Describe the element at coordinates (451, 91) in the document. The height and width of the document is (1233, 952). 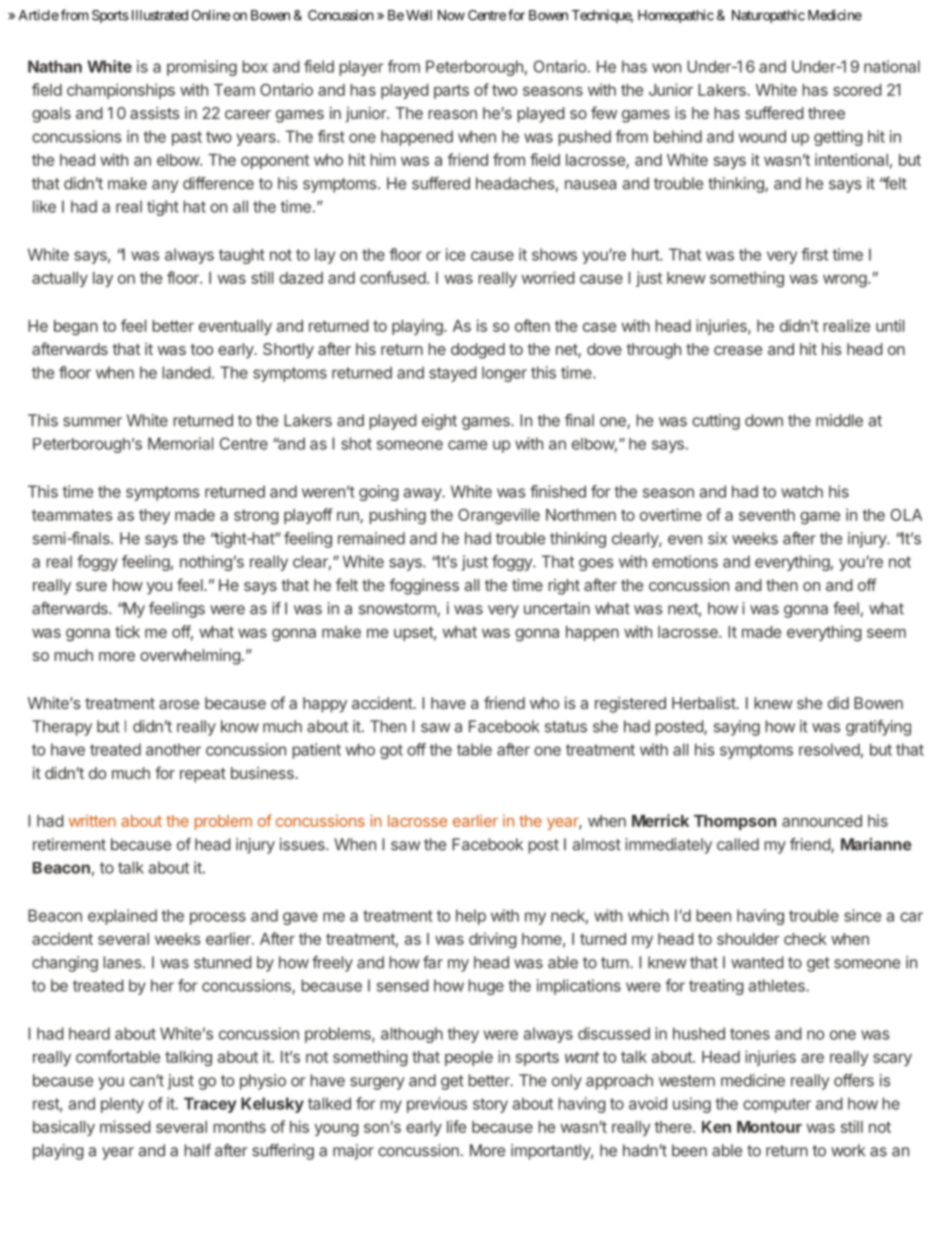
I see `parts` at that location.
